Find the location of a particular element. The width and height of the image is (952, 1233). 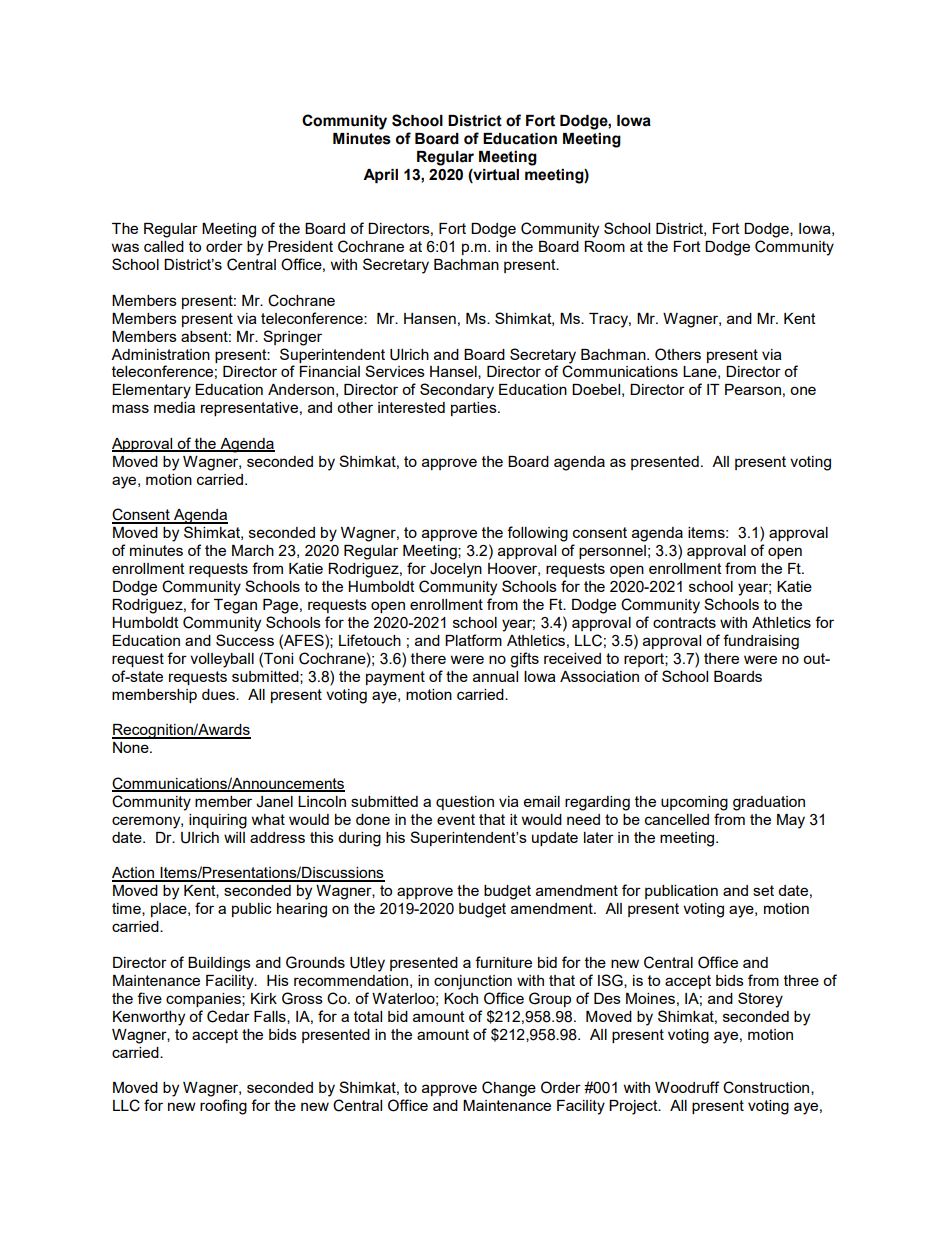

Change is located at coordinates (509, 1089).
